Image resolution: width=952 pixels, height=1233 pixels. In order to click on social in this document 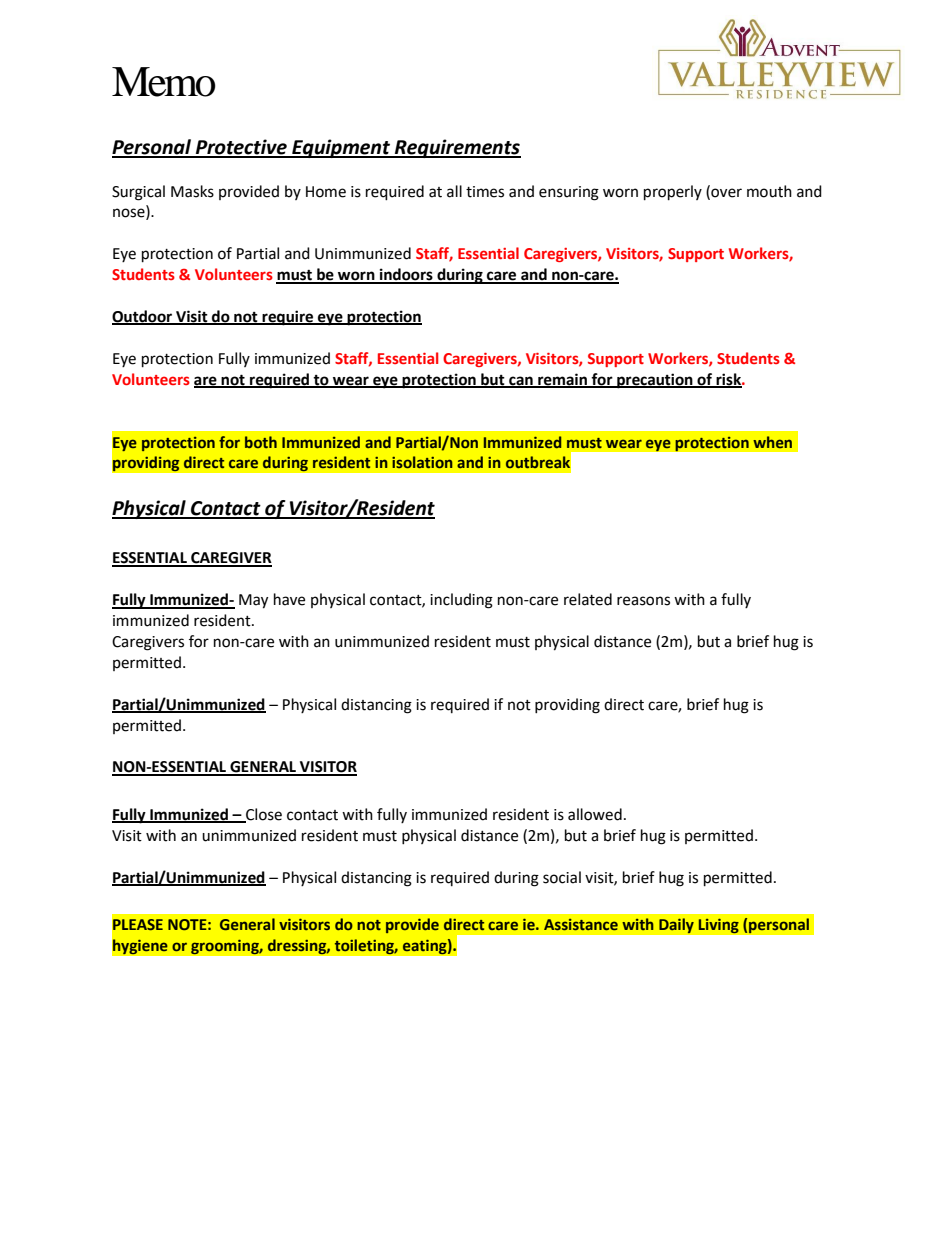, I will do `click(562, 877)`.
